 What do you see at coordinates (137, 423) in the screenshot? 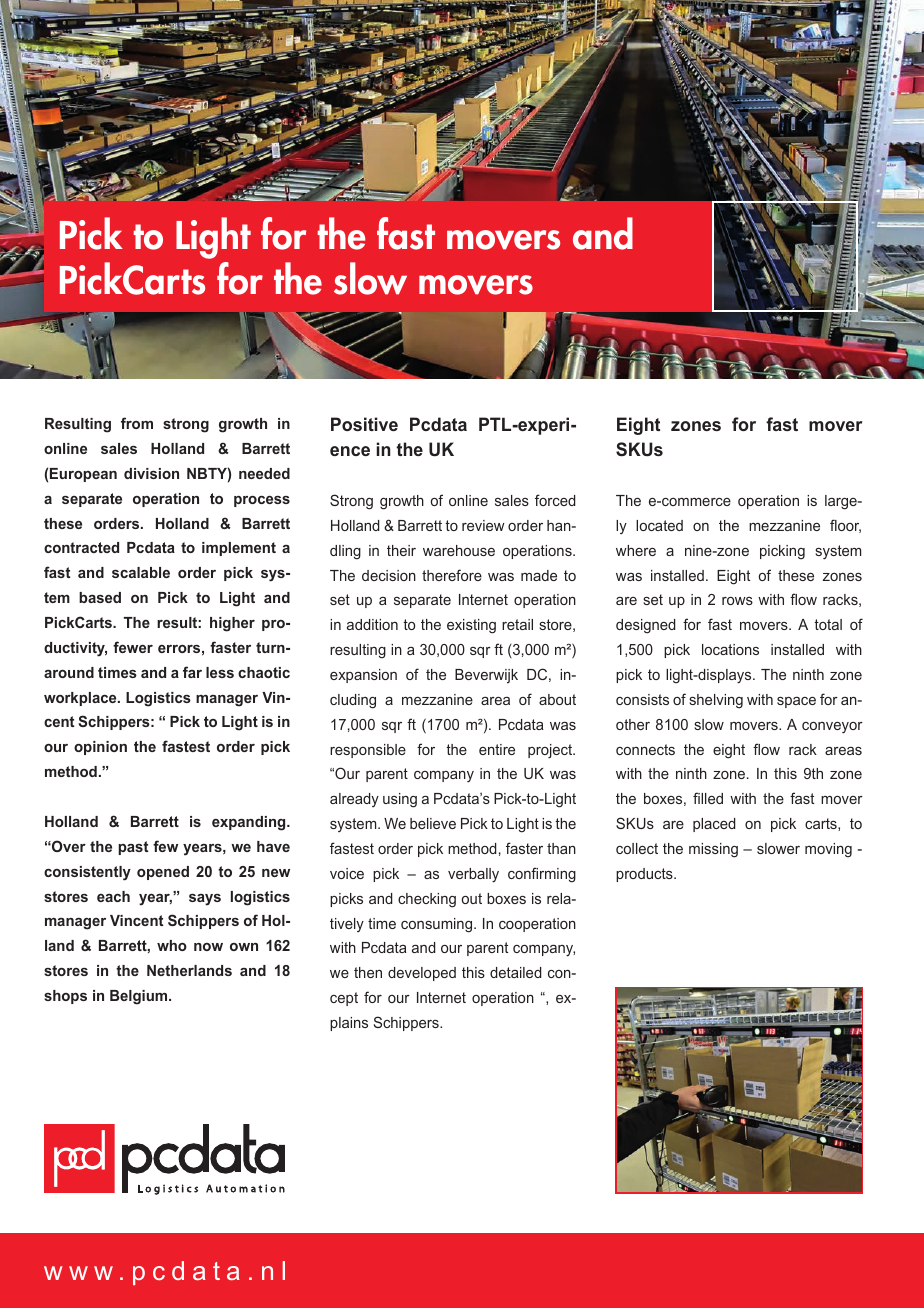
I see `from` at bounding box center [137, 423].
